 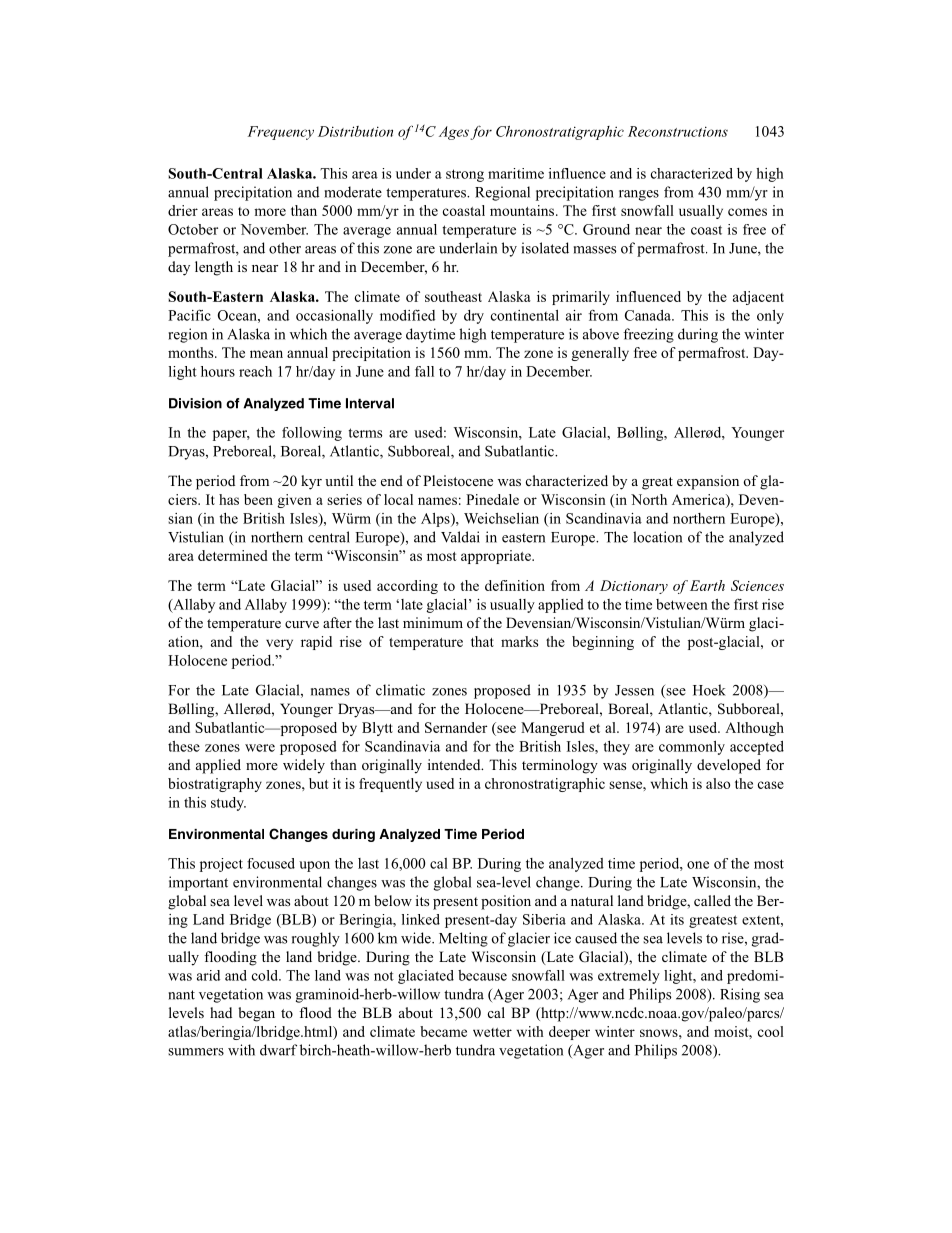 What do you see at coordinates (678, 131) in the image?
I see `Reconstructions` at bounding box center [678, 131].
